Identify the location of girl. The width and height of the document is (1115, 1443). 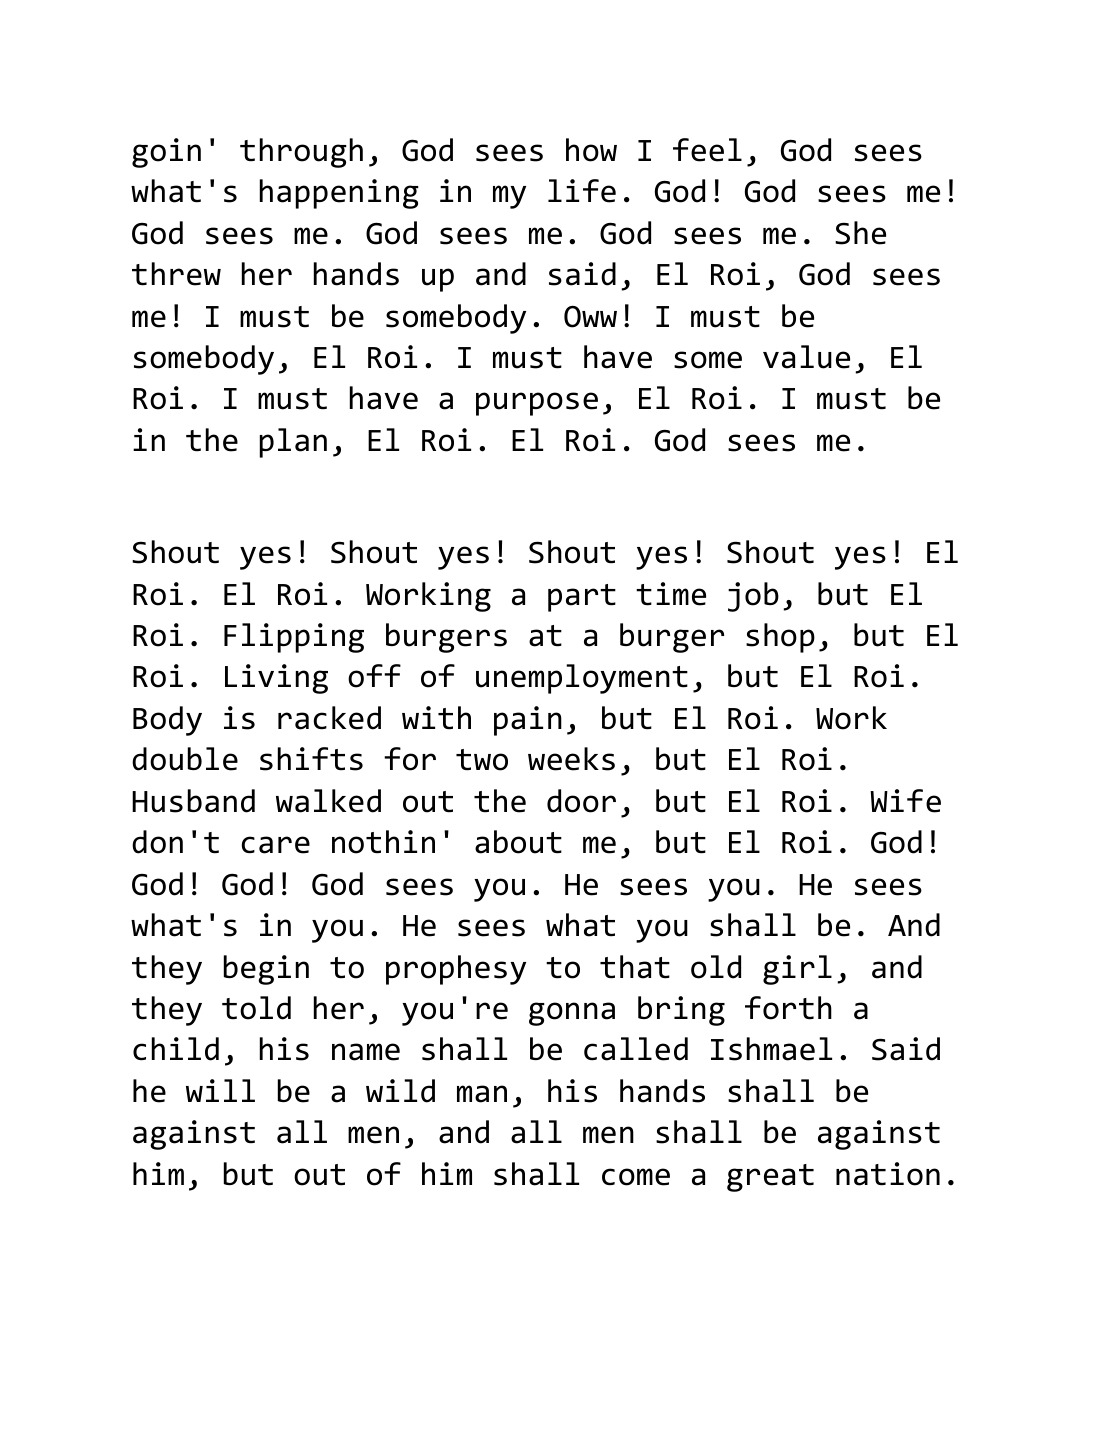
(797, 970).
